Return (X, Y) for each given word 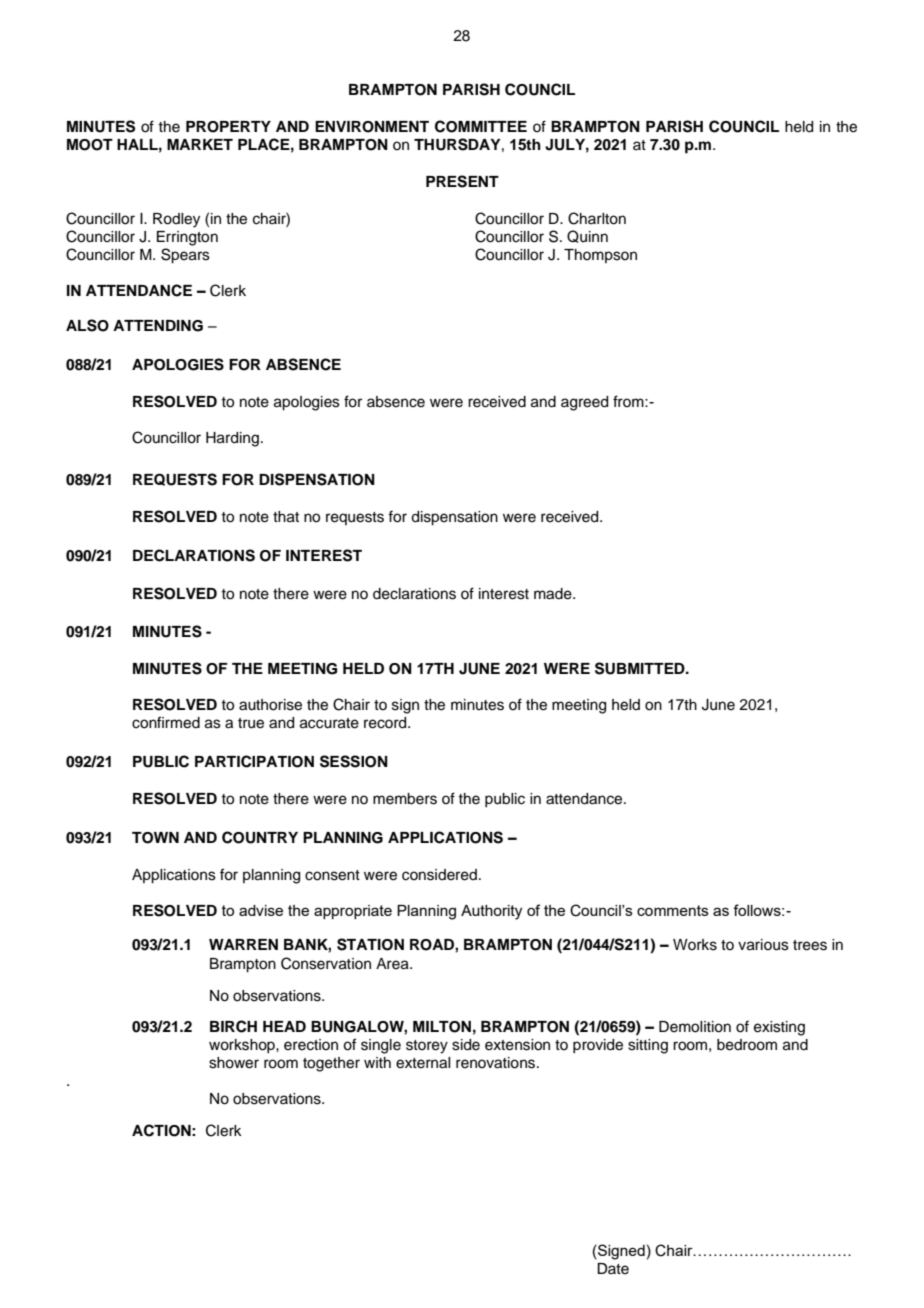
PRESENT (462, 181)
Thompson (600, 256)
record (386, 723)
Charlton (597, 218)
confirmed (166, 722)
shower (234, 1063)
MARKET (200, 144)
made (554, 594)
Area (393, 964)
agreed (584, 403)
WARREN (243, 944)
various (763, 945)
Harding (232, 439)
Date (613, 1269)
